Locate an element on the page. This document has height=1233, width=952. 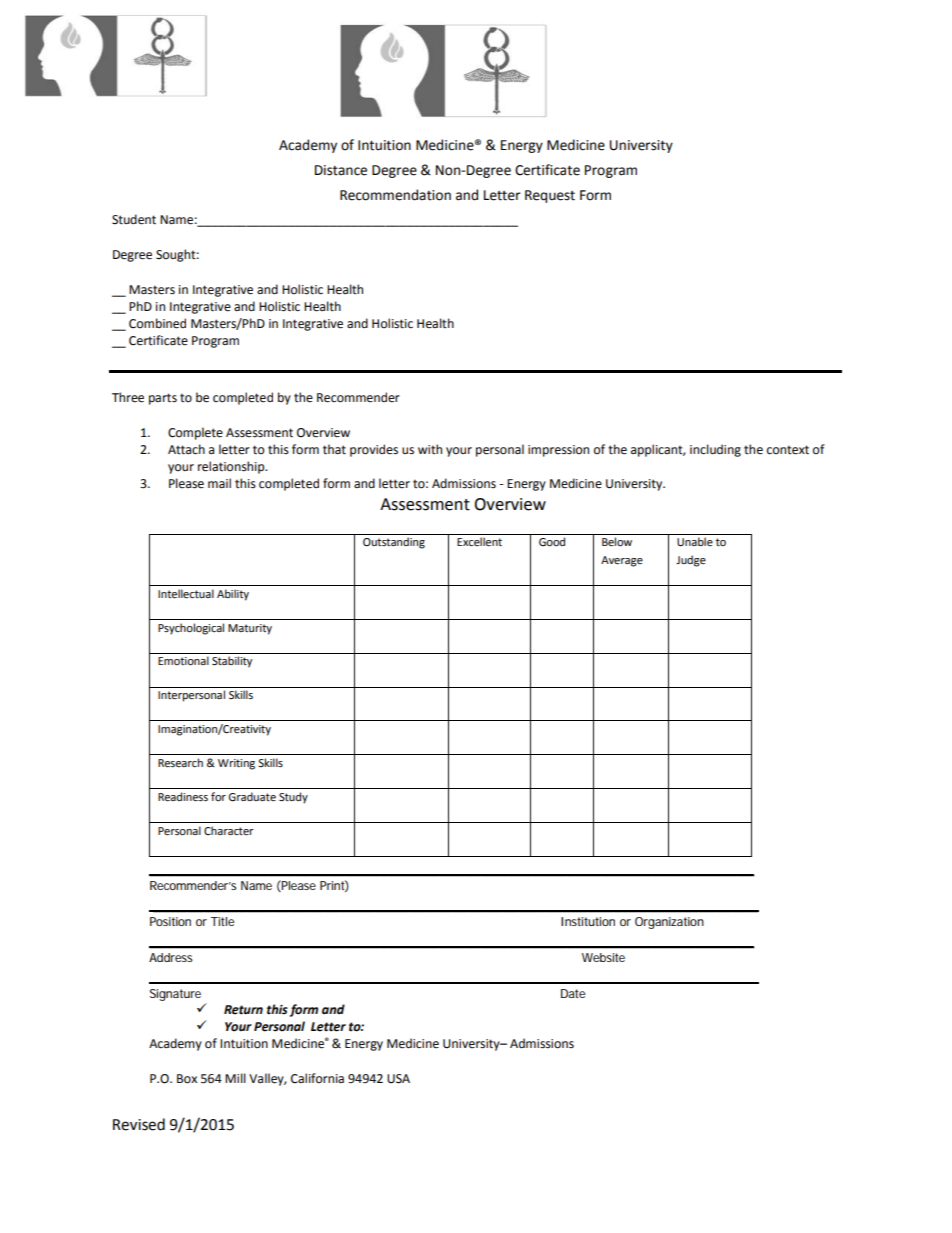
Request is located at coordinates (550, 196).
